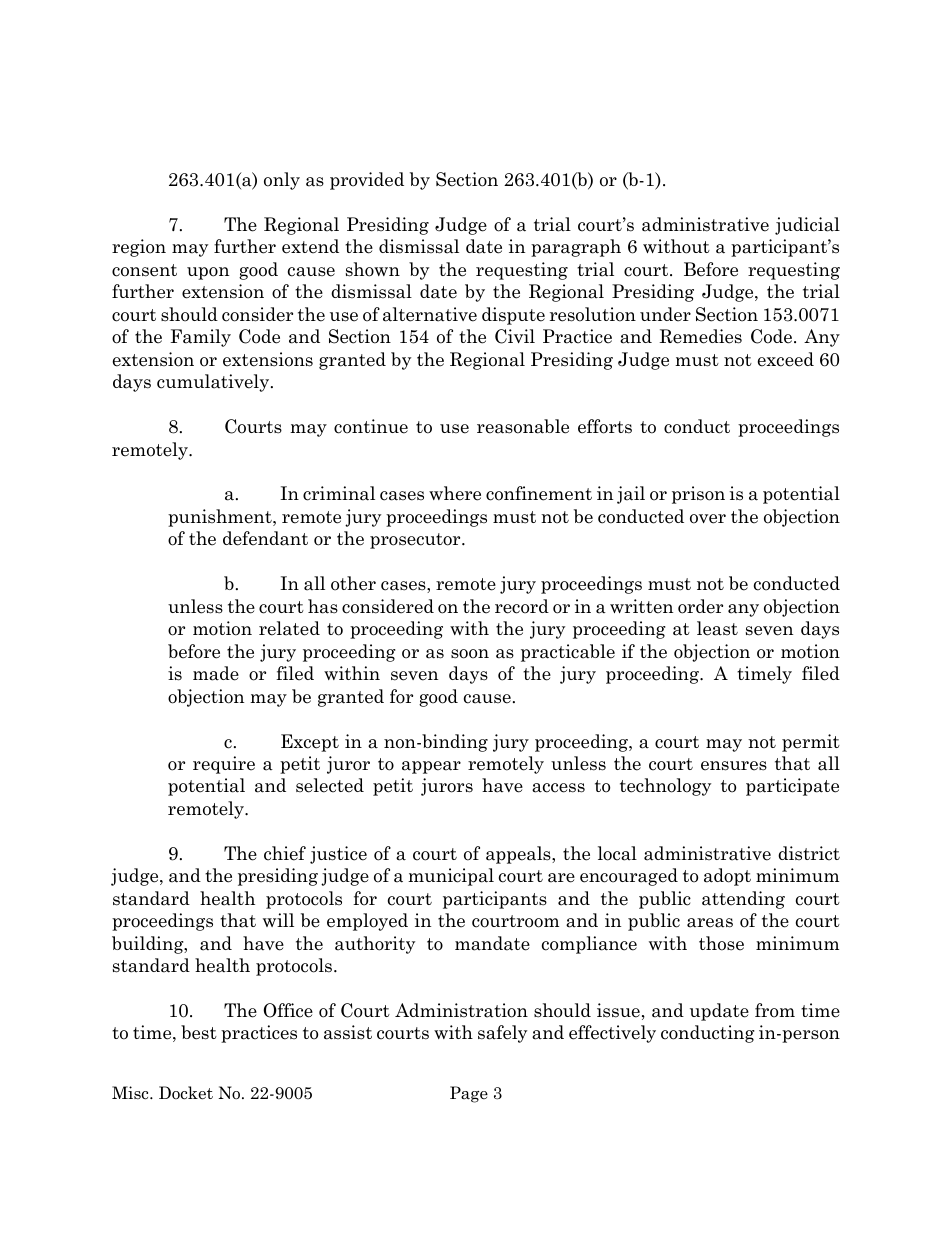 The image size is (952, 1233). I want to click on Docket, so click(186, 1093).
